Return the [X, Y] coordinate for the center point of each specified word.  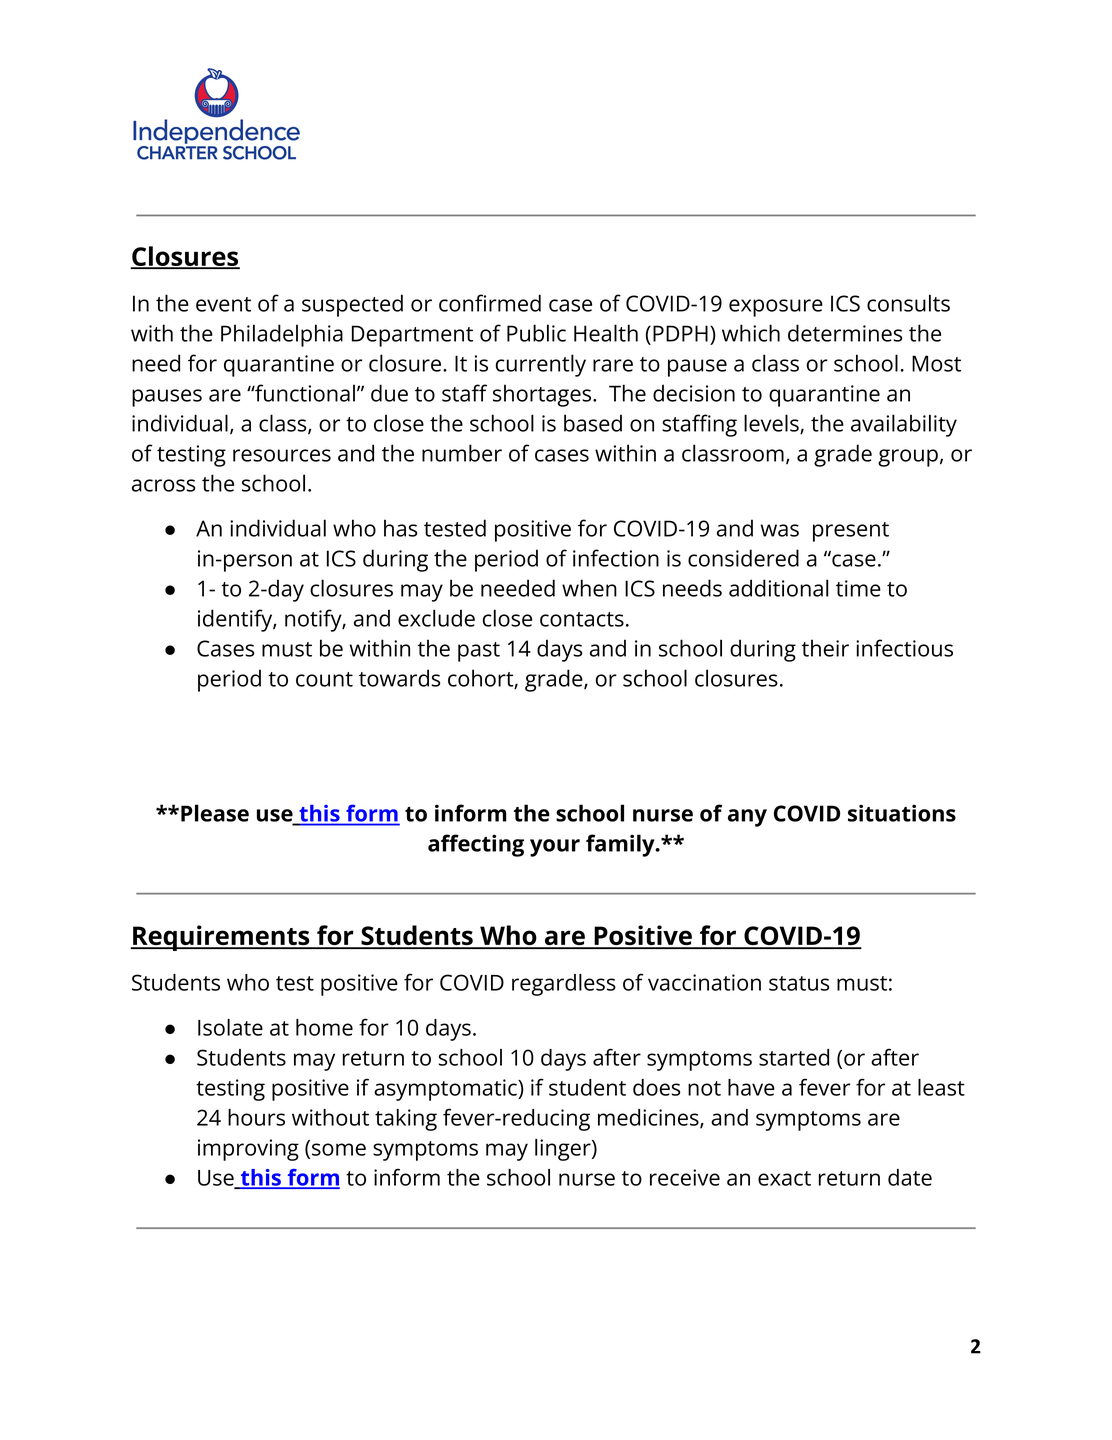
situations [902, 813]
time [858, 588]
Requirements [221, 938]
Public [536, 333]
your [555, 848]
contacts [582, 619]
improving [248, 1150]
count [324, 679]
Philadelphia [282, 335]
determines [845, 333]
